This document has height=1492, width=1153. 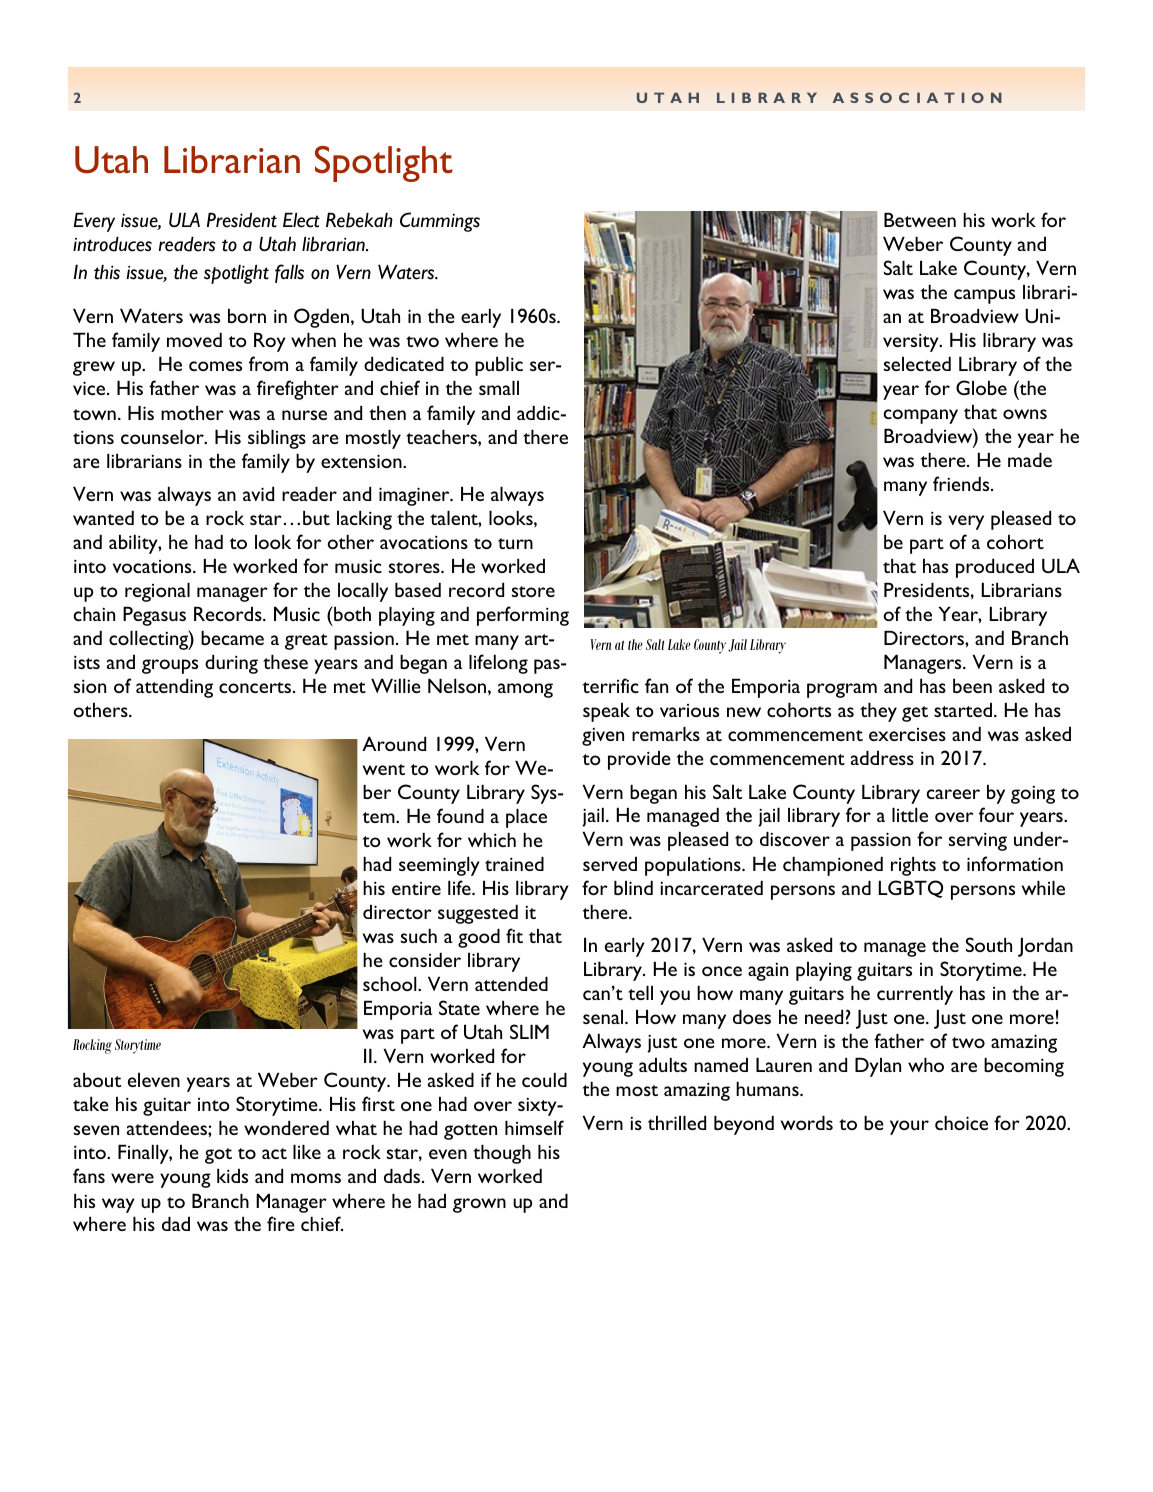 I want to click on Between, so click(x=920, y=220).
